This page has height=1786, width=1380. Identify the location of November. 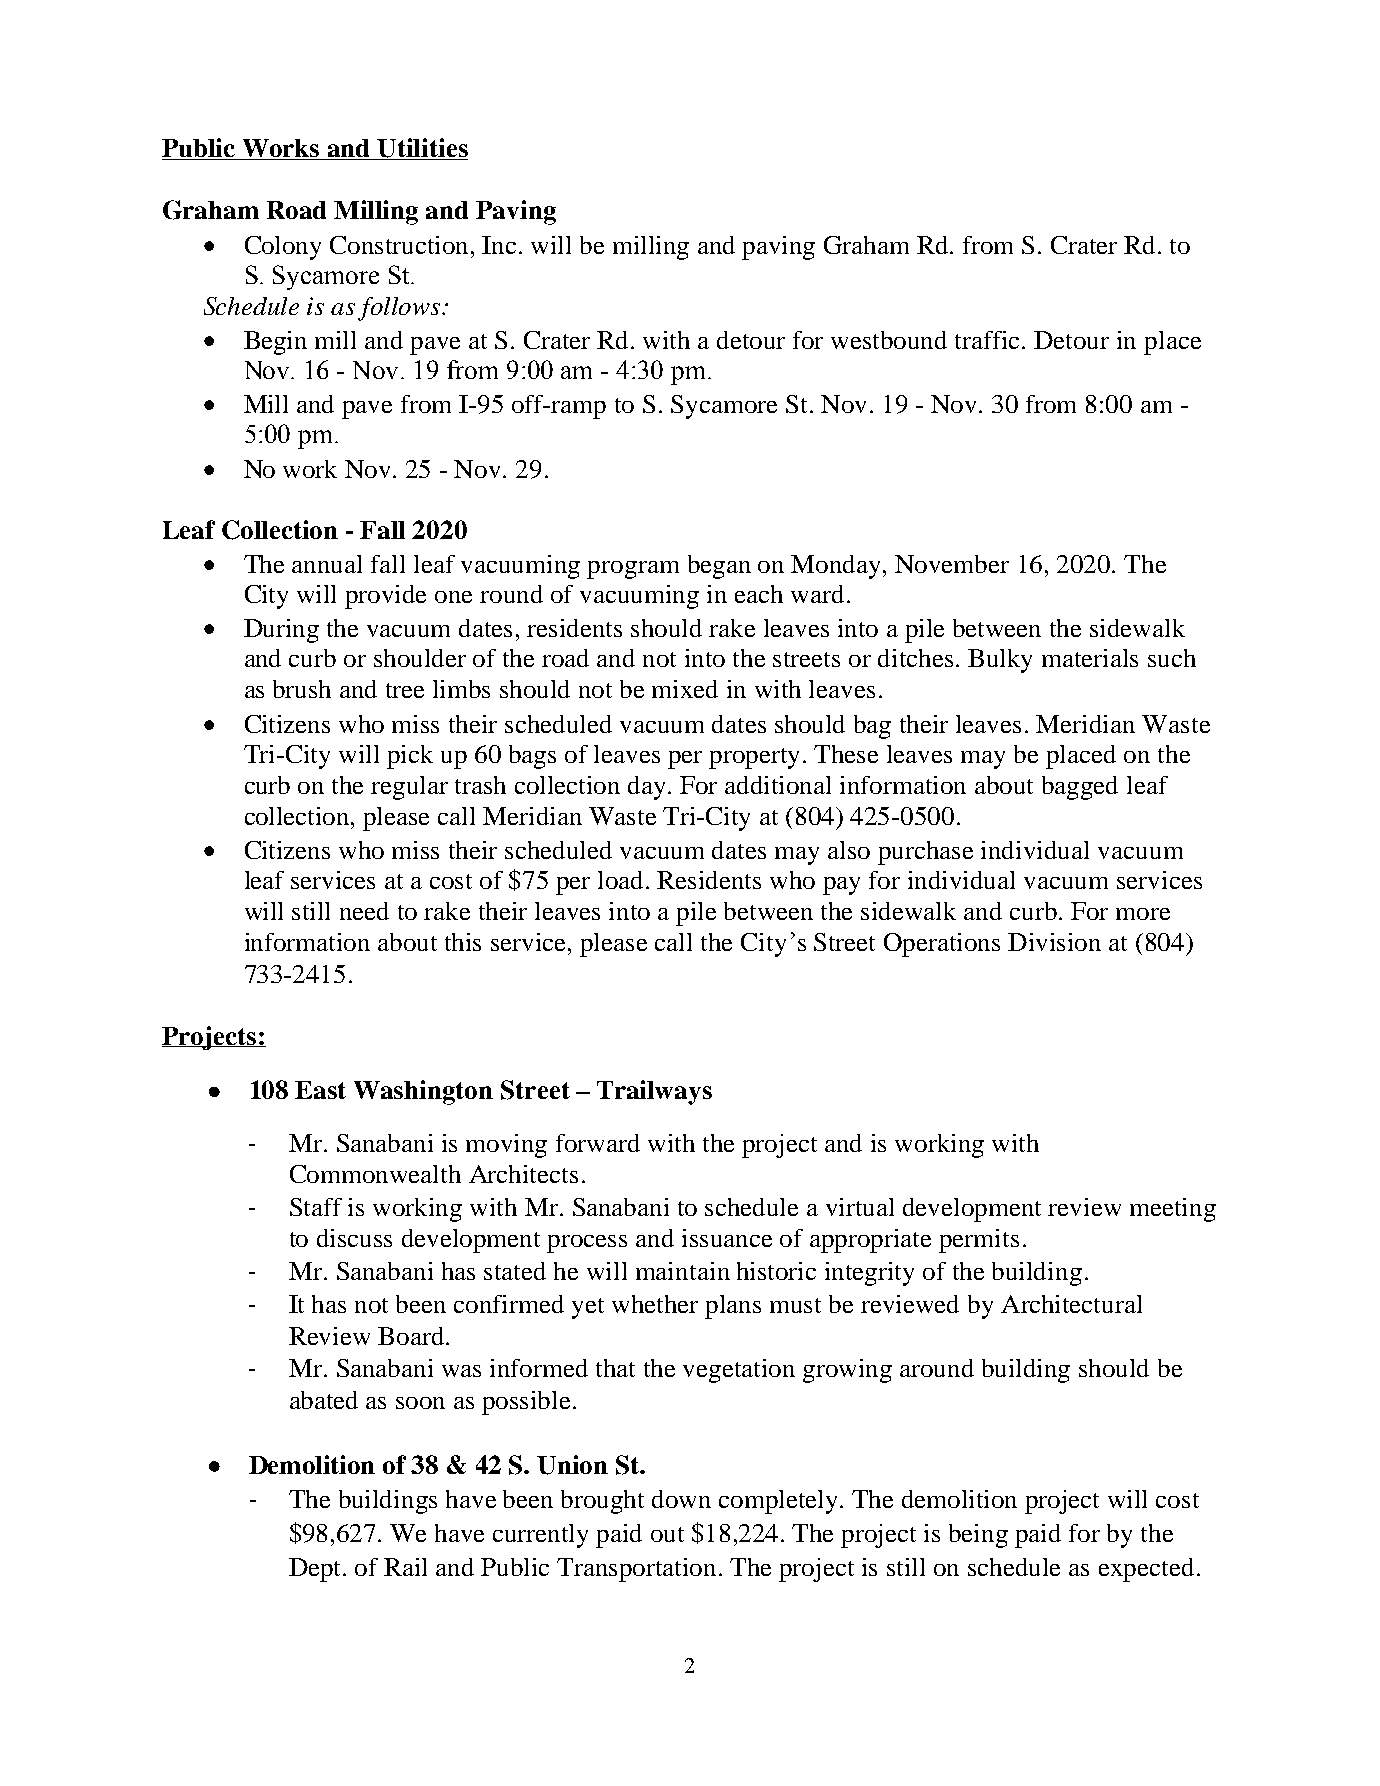
(952, 564).
